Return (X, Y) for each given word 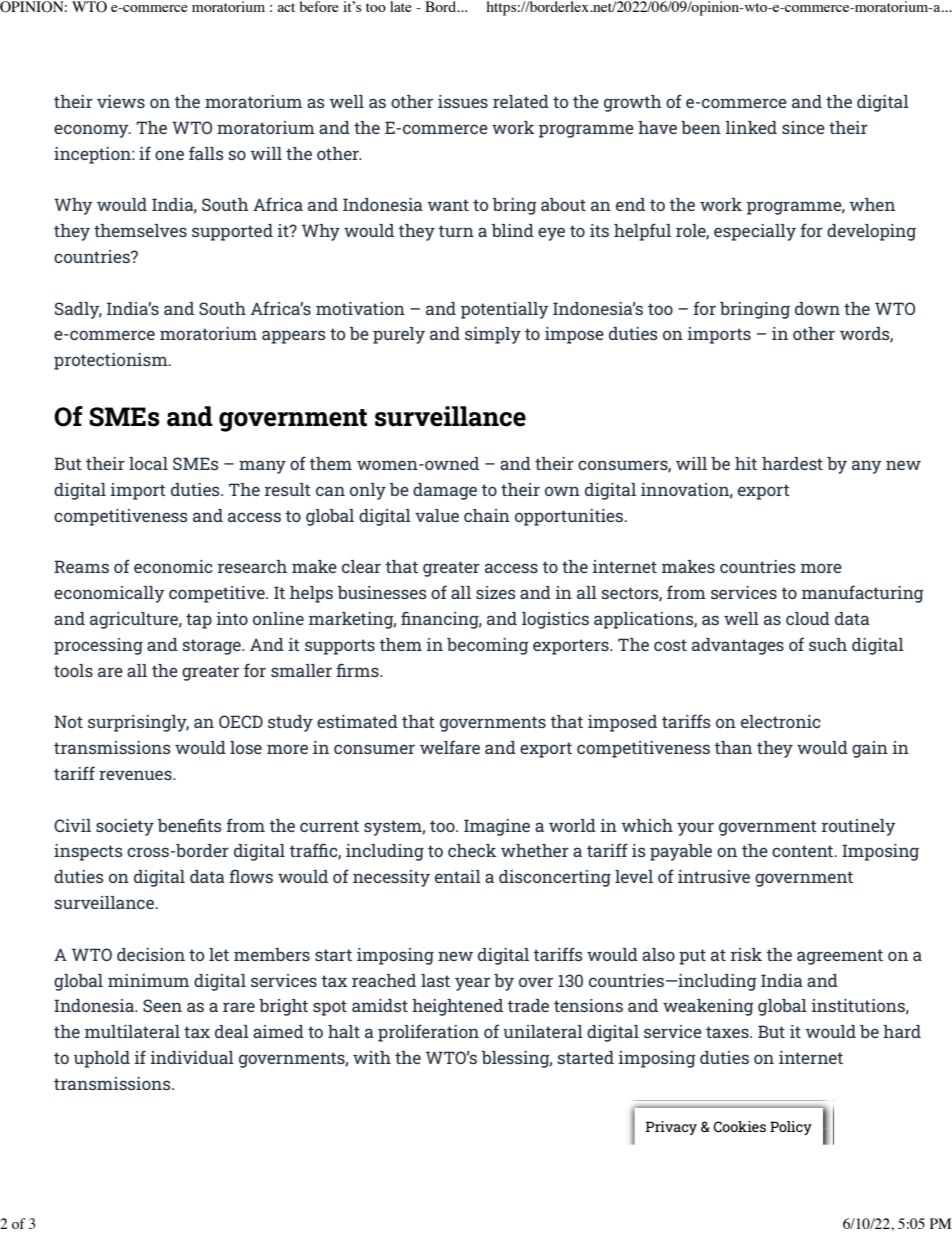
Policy (791, 1128)
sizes (496, 592)
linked (751, 127)
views (121, 101)
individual (192, 1057)
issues (463, 101)
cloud (808, 618)
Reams (81, 566)
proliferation (428, 1033)
